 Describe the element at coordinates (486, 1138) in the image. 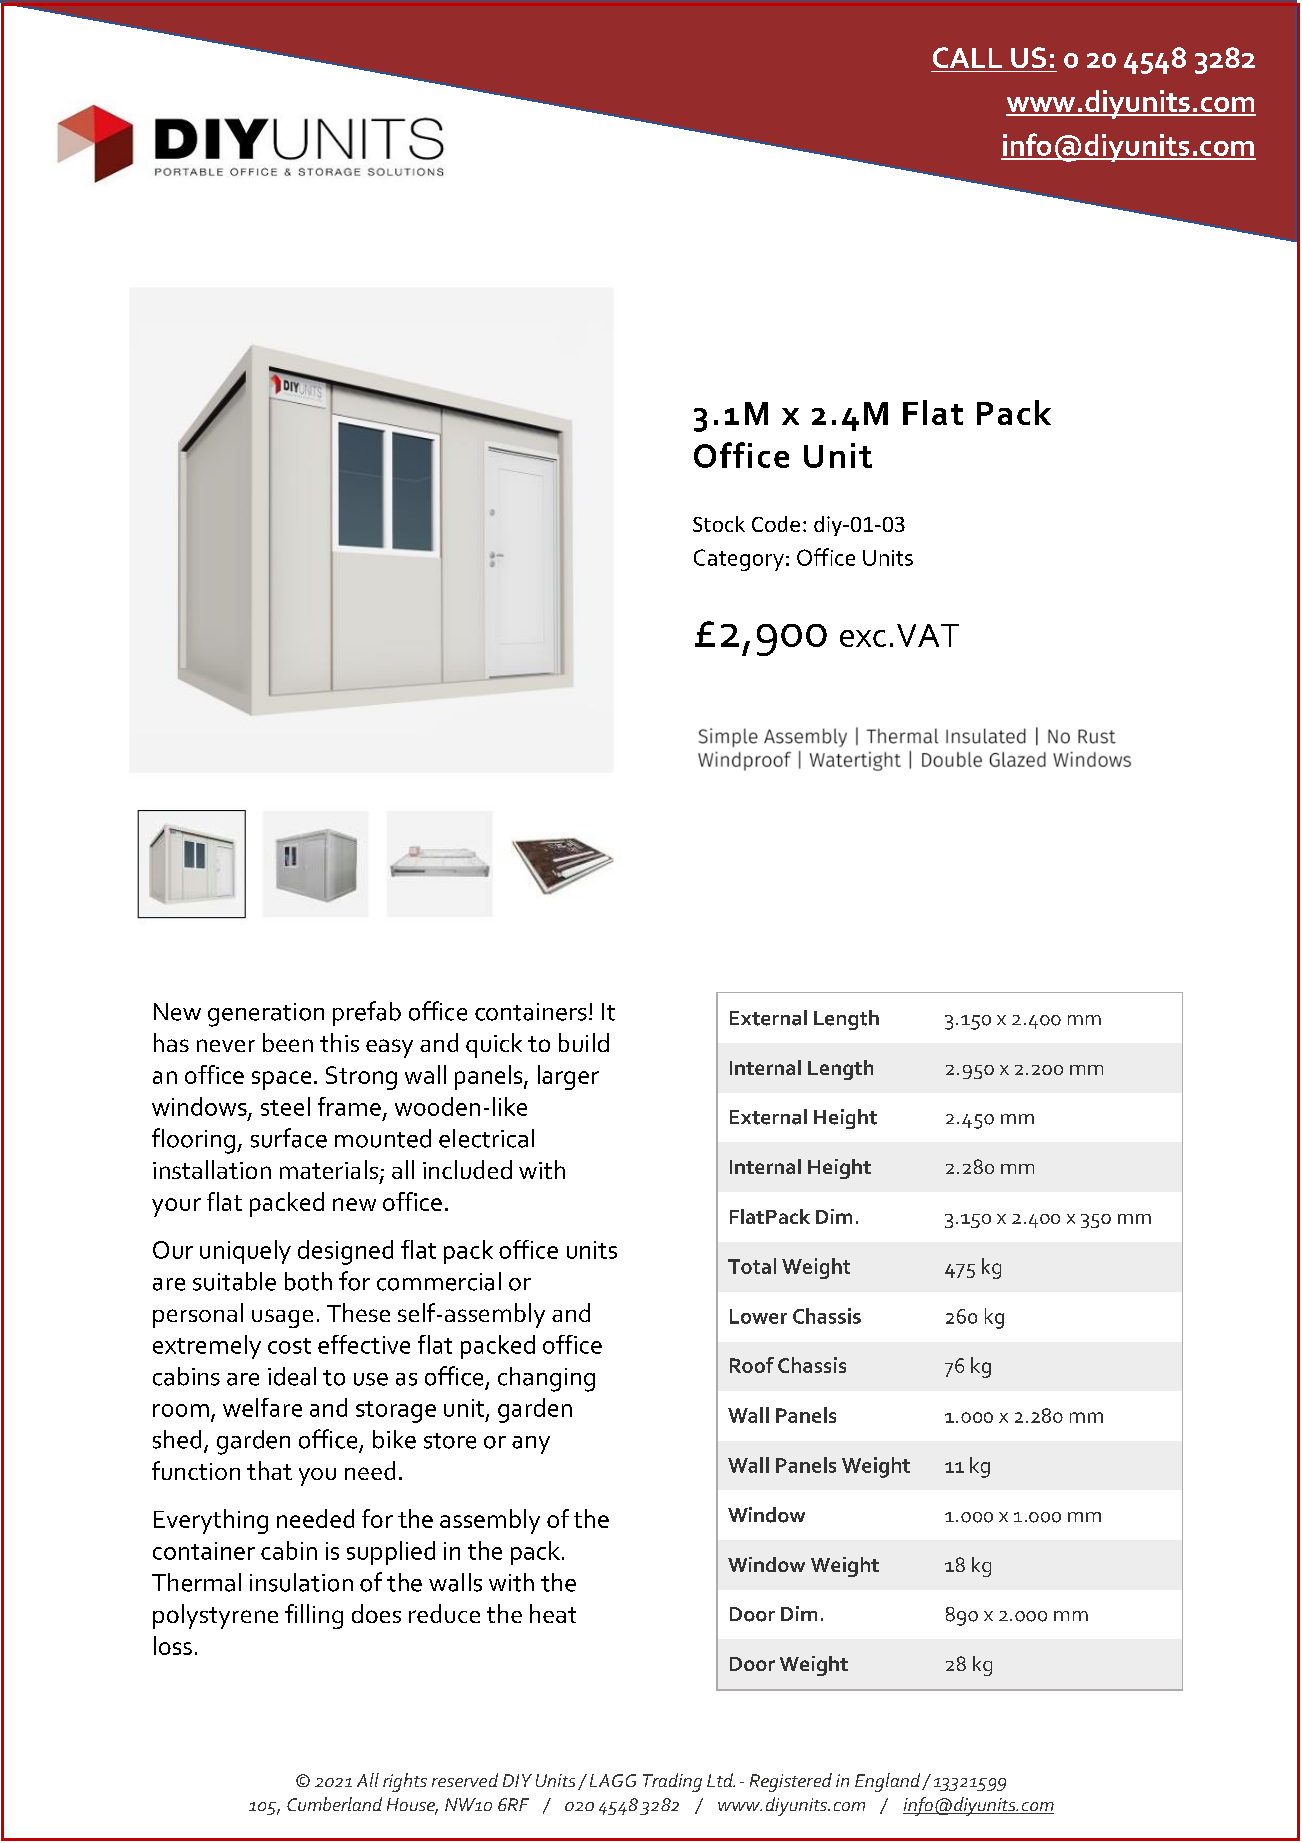

I see `electrical` at that location.
